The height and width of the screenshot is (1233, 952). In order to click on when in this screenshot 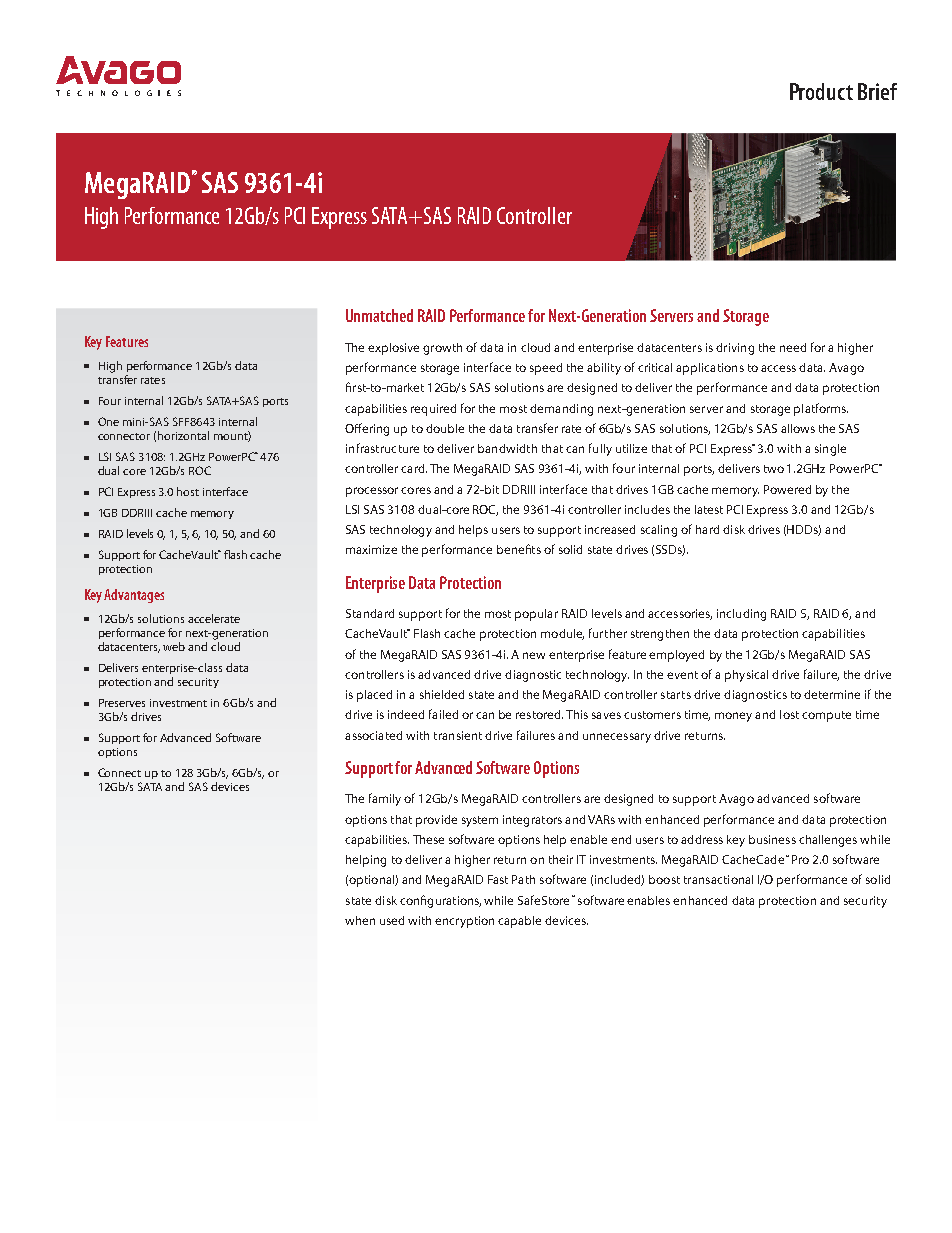, I will do `click(360, 920)`.
